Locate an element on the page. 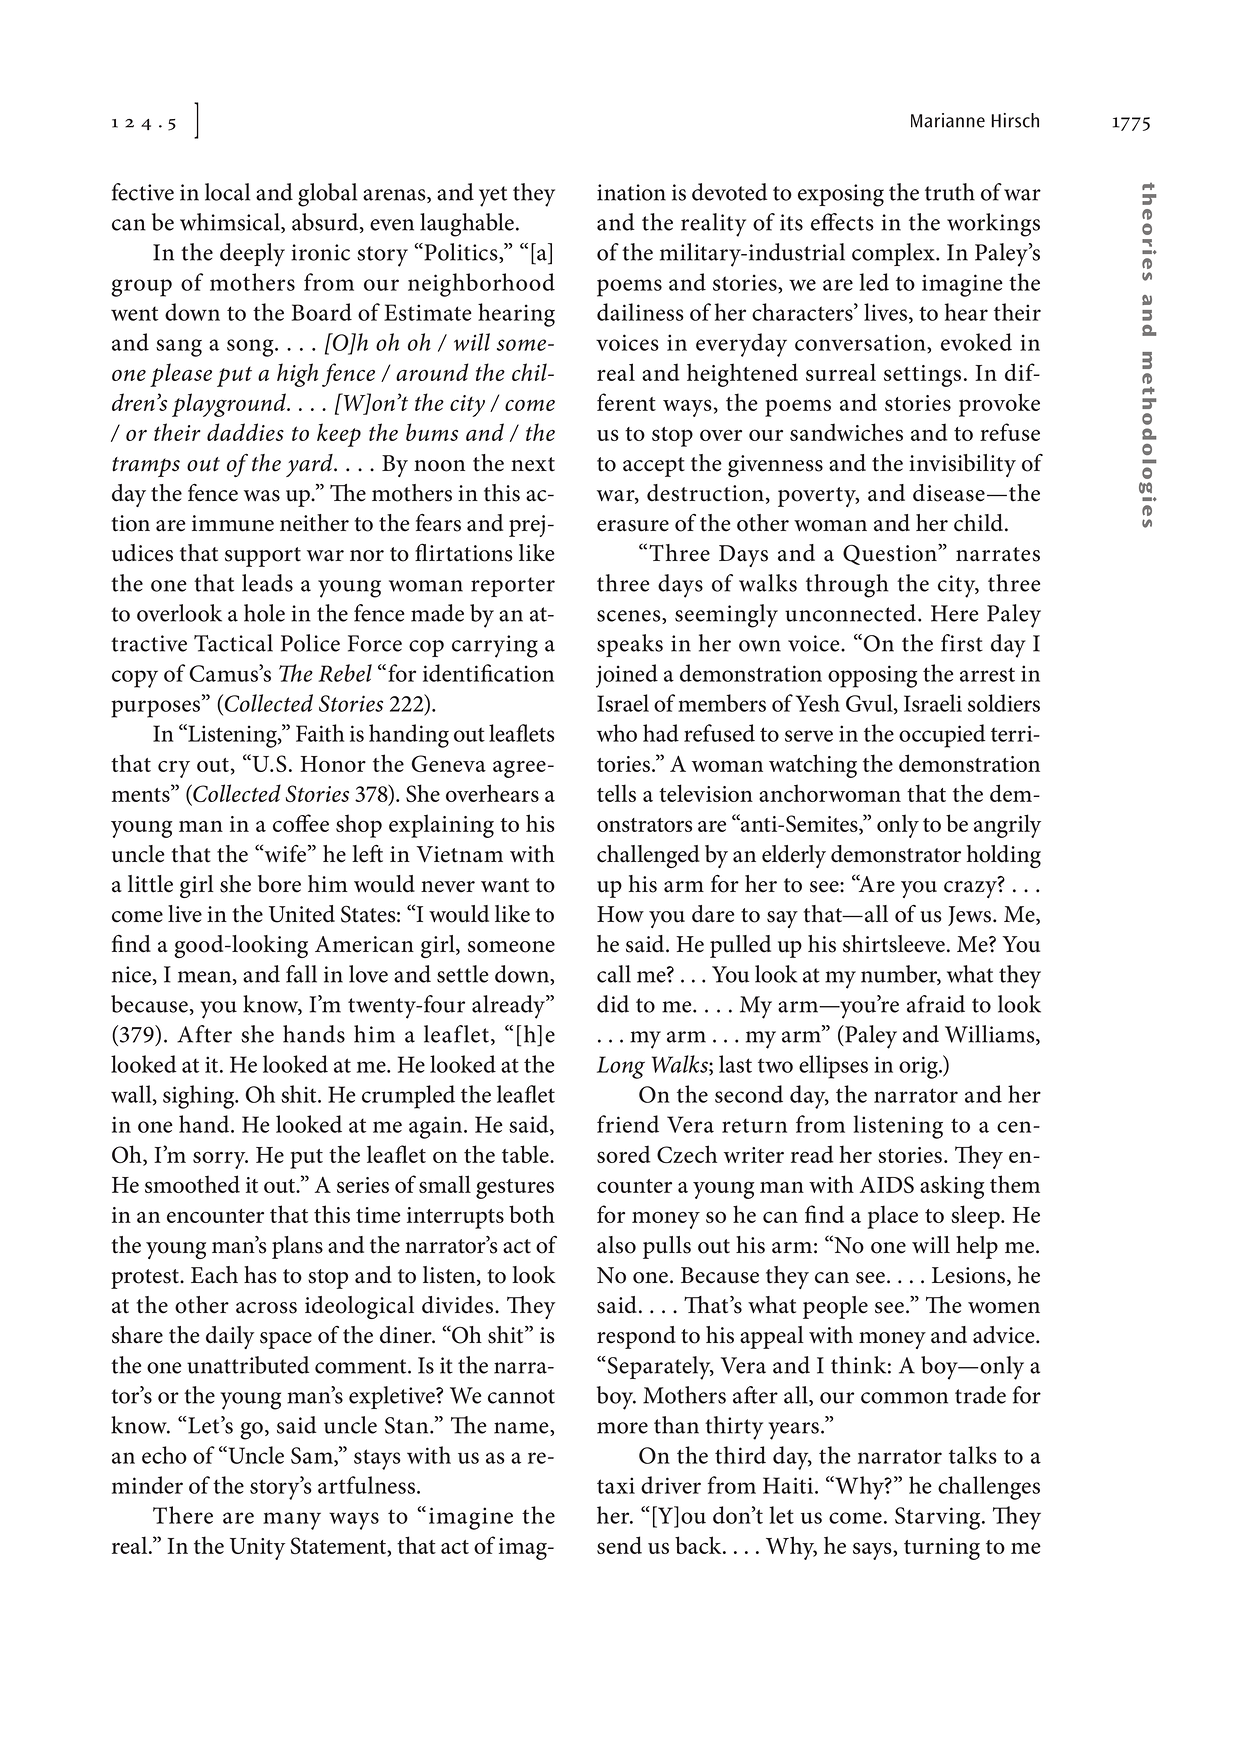 This page has height=1748, width=1249. taxi is located at coordinates (616, 1485).
